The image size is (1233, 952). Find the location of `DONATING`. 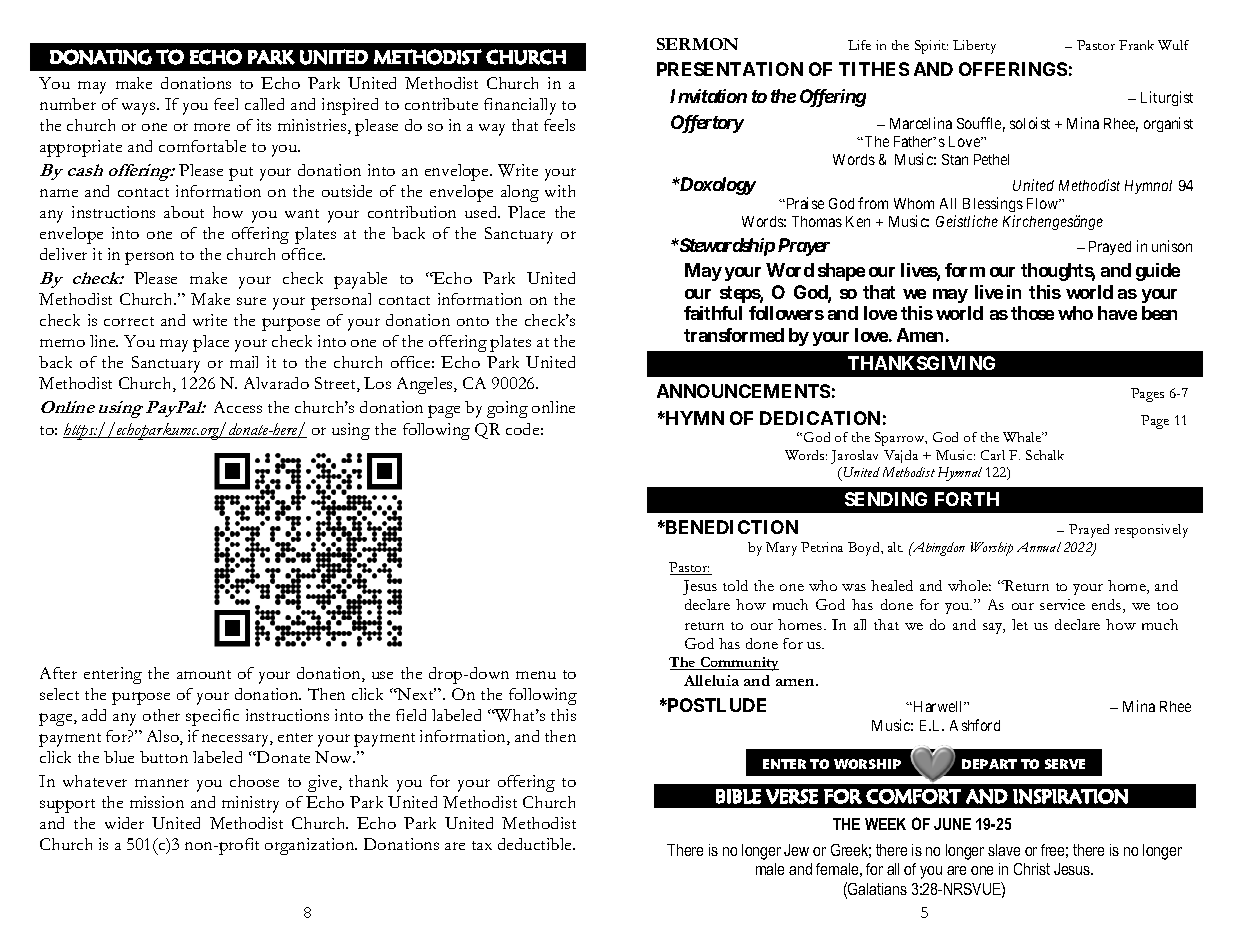

DONATING is located at coordinates (101, 57).
